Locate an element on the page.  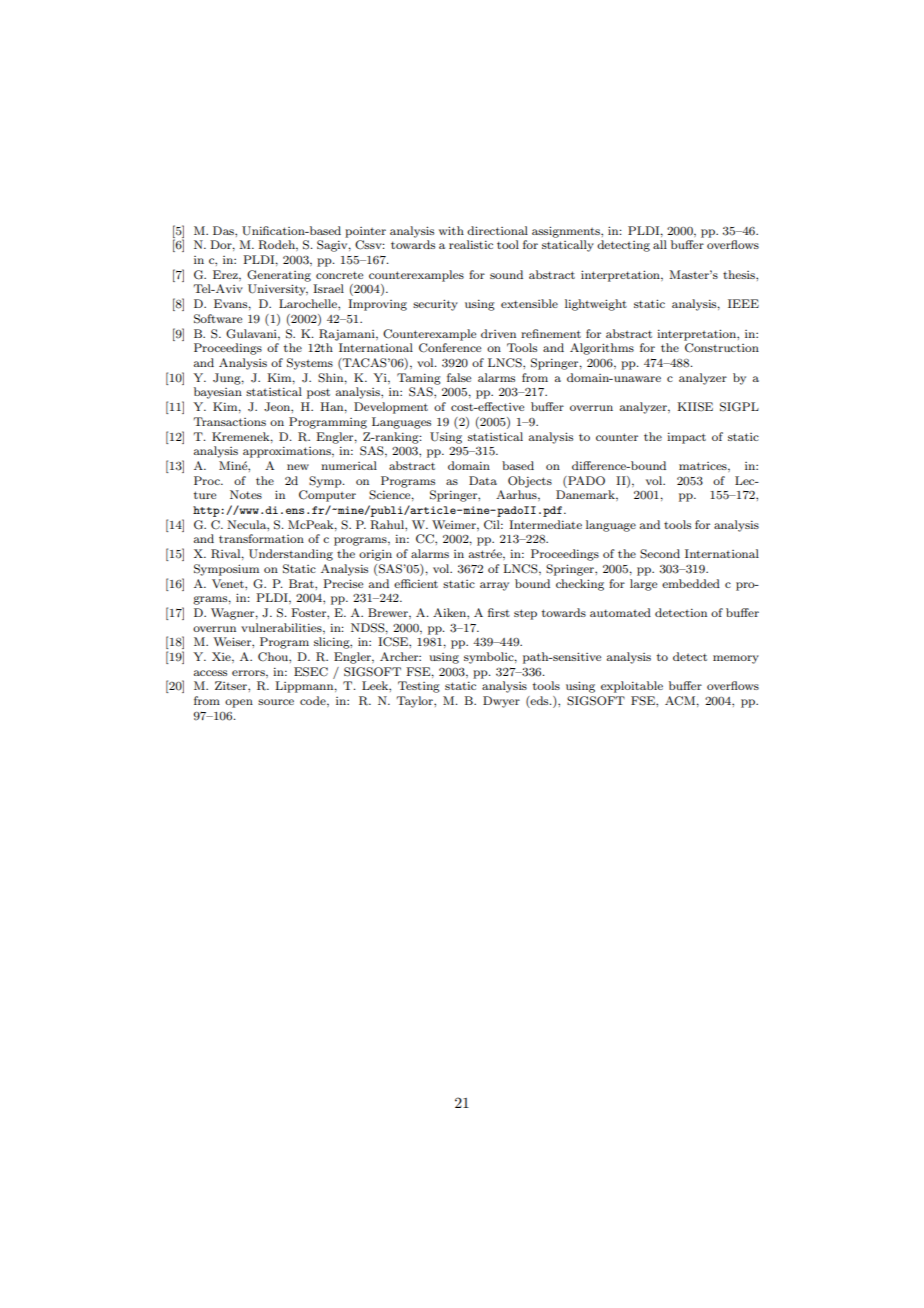
Das is located at coordinates (224, 230).
